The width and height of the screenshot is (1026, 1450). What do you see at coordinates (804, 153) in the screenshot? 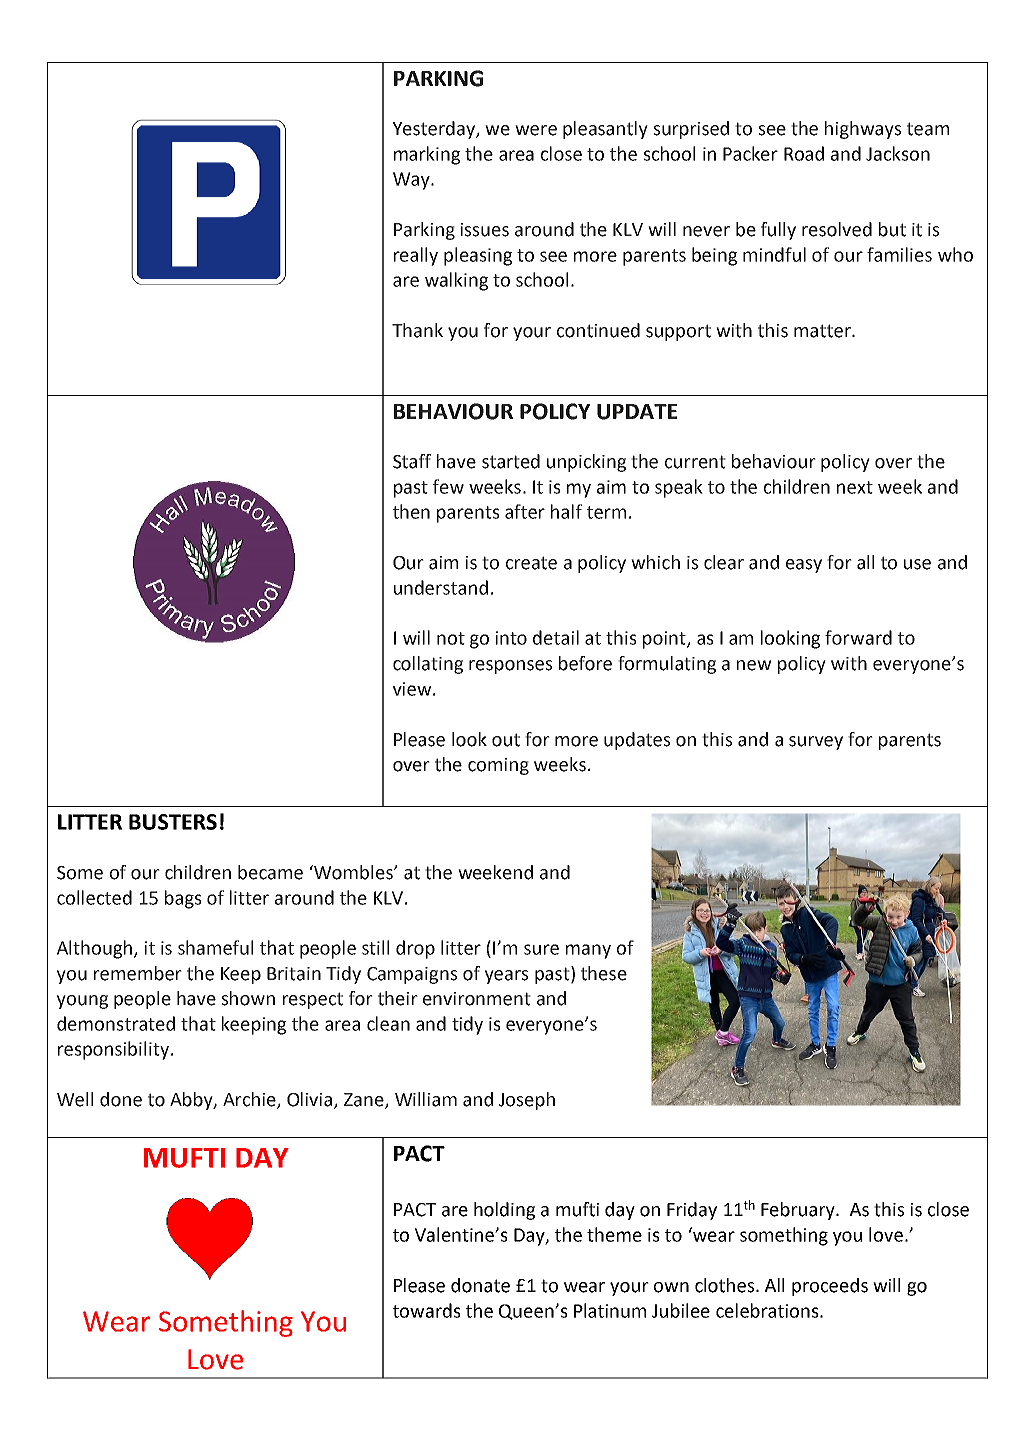
I see `Road` at bounding box center [804, 153].
